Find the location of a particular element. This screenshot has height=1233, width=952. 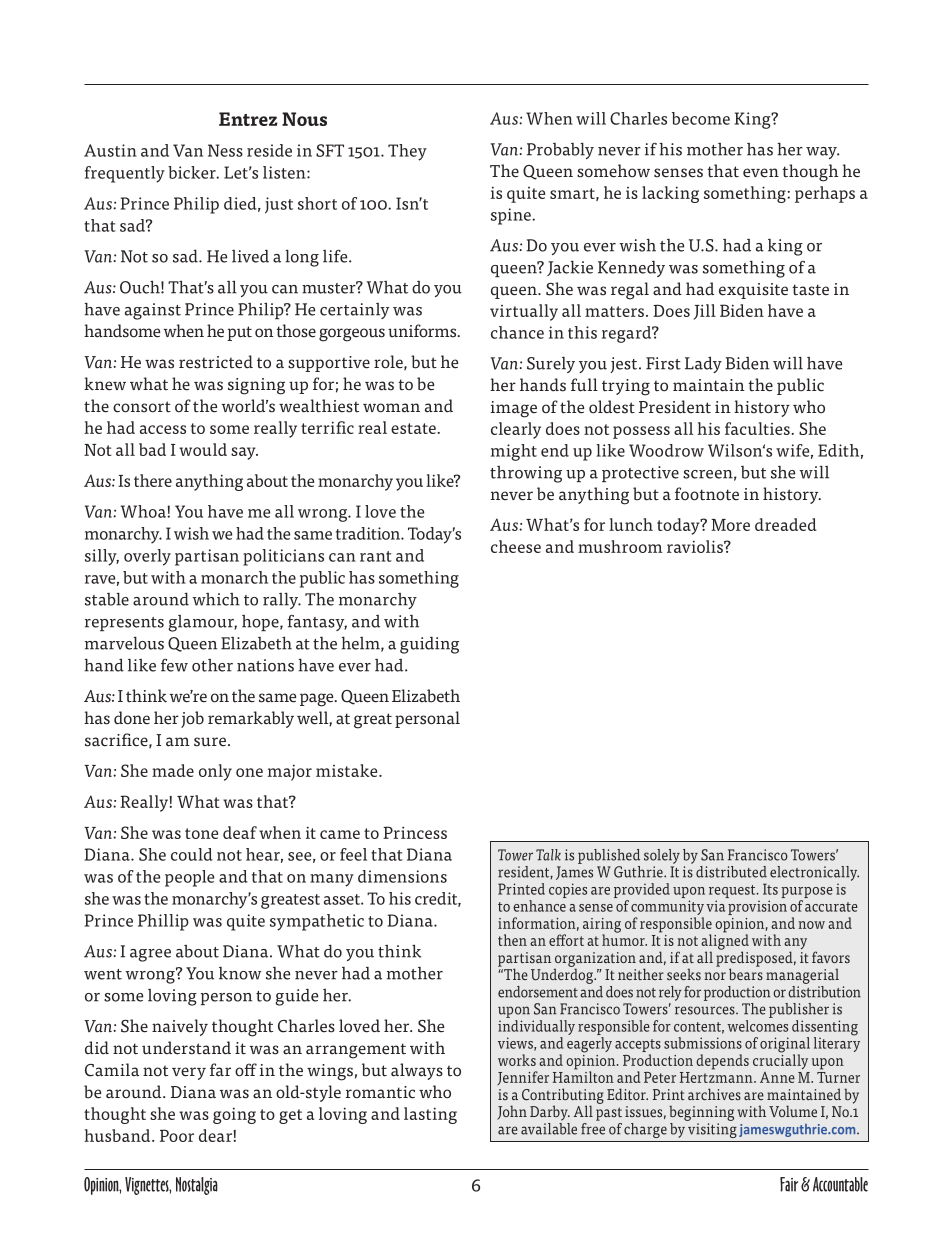

guiding is located at coordinates (429, 645).
